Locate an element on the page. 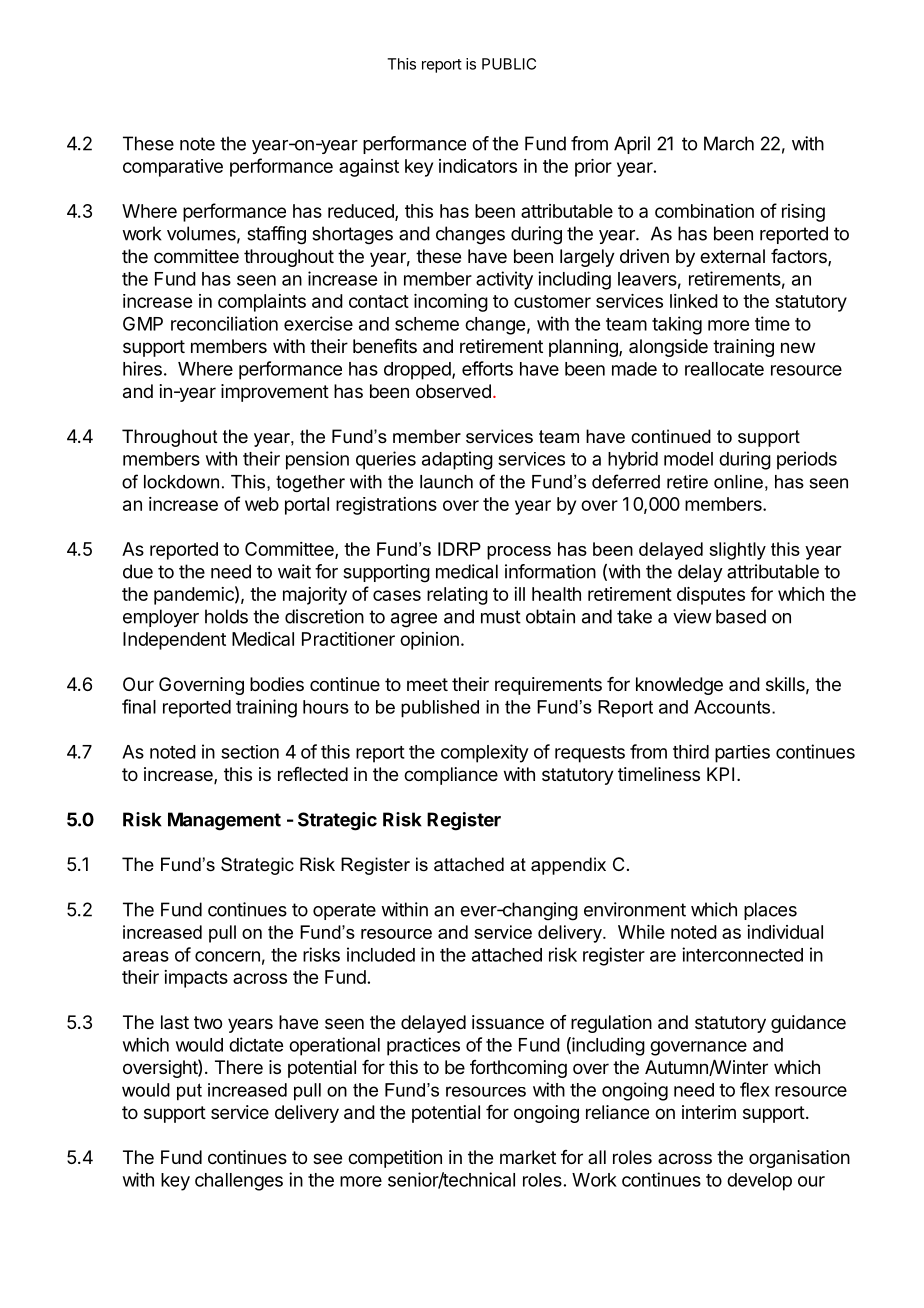  March is located at coordinates (729, 143).
